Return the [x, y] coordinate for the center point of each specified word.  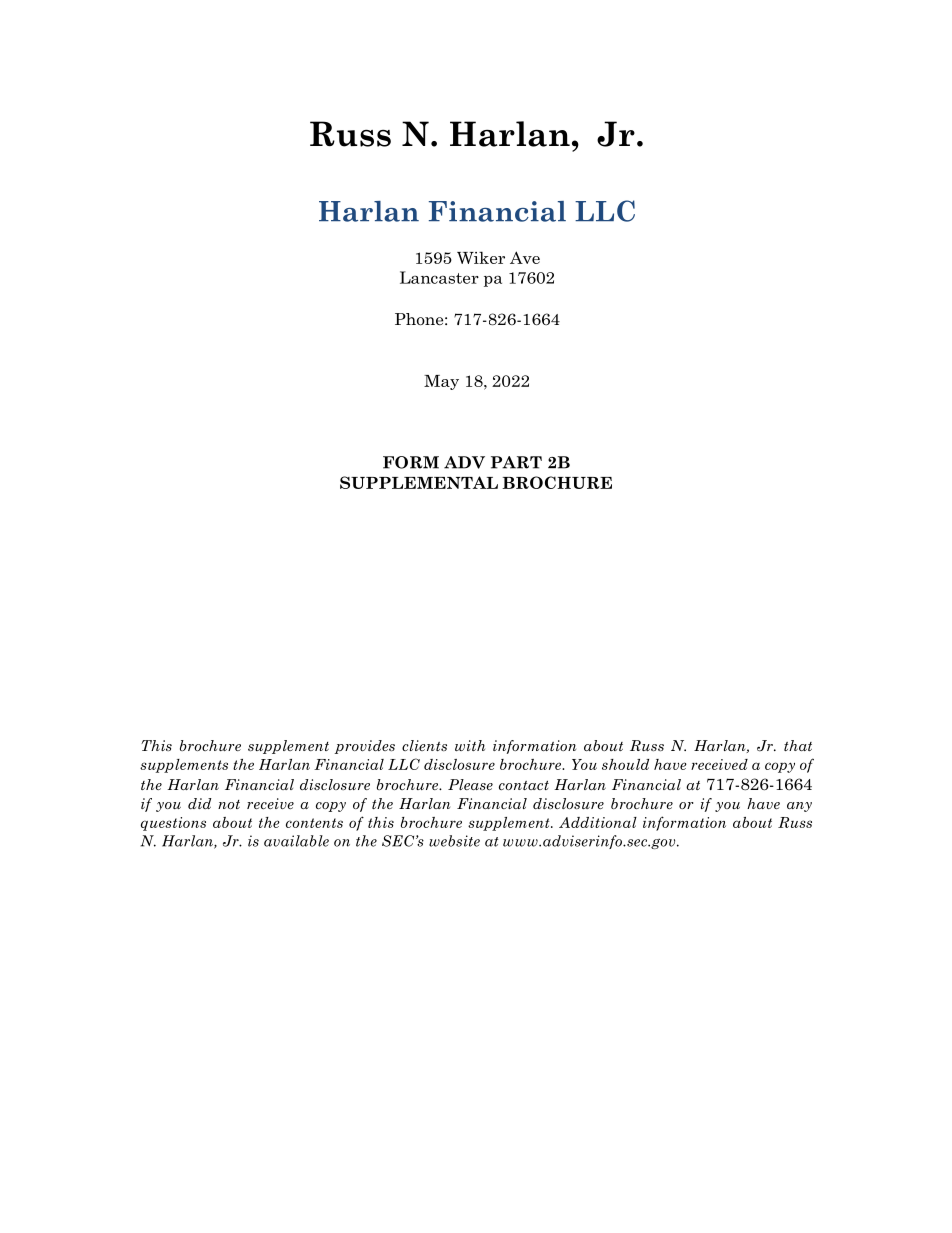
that [798, 745]
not [229, 804]
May [441, 382]
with [470, 745]
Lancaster [439, 277]
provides [364, 747]
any [799, 807]
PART [516, 462]
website [454, 841]
